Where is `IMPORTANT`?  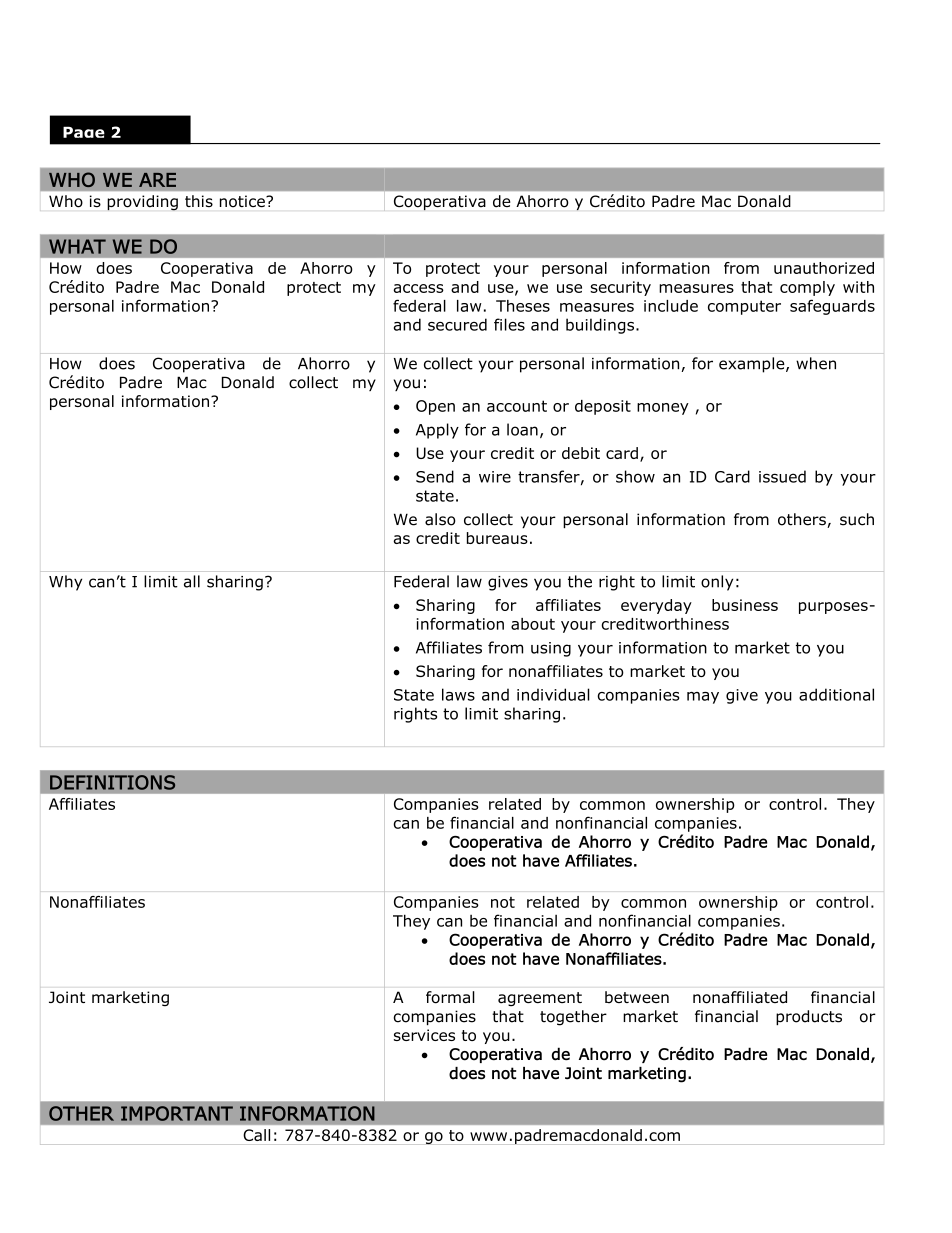
IMPORTANT is located at coordinates (177, 1113).
